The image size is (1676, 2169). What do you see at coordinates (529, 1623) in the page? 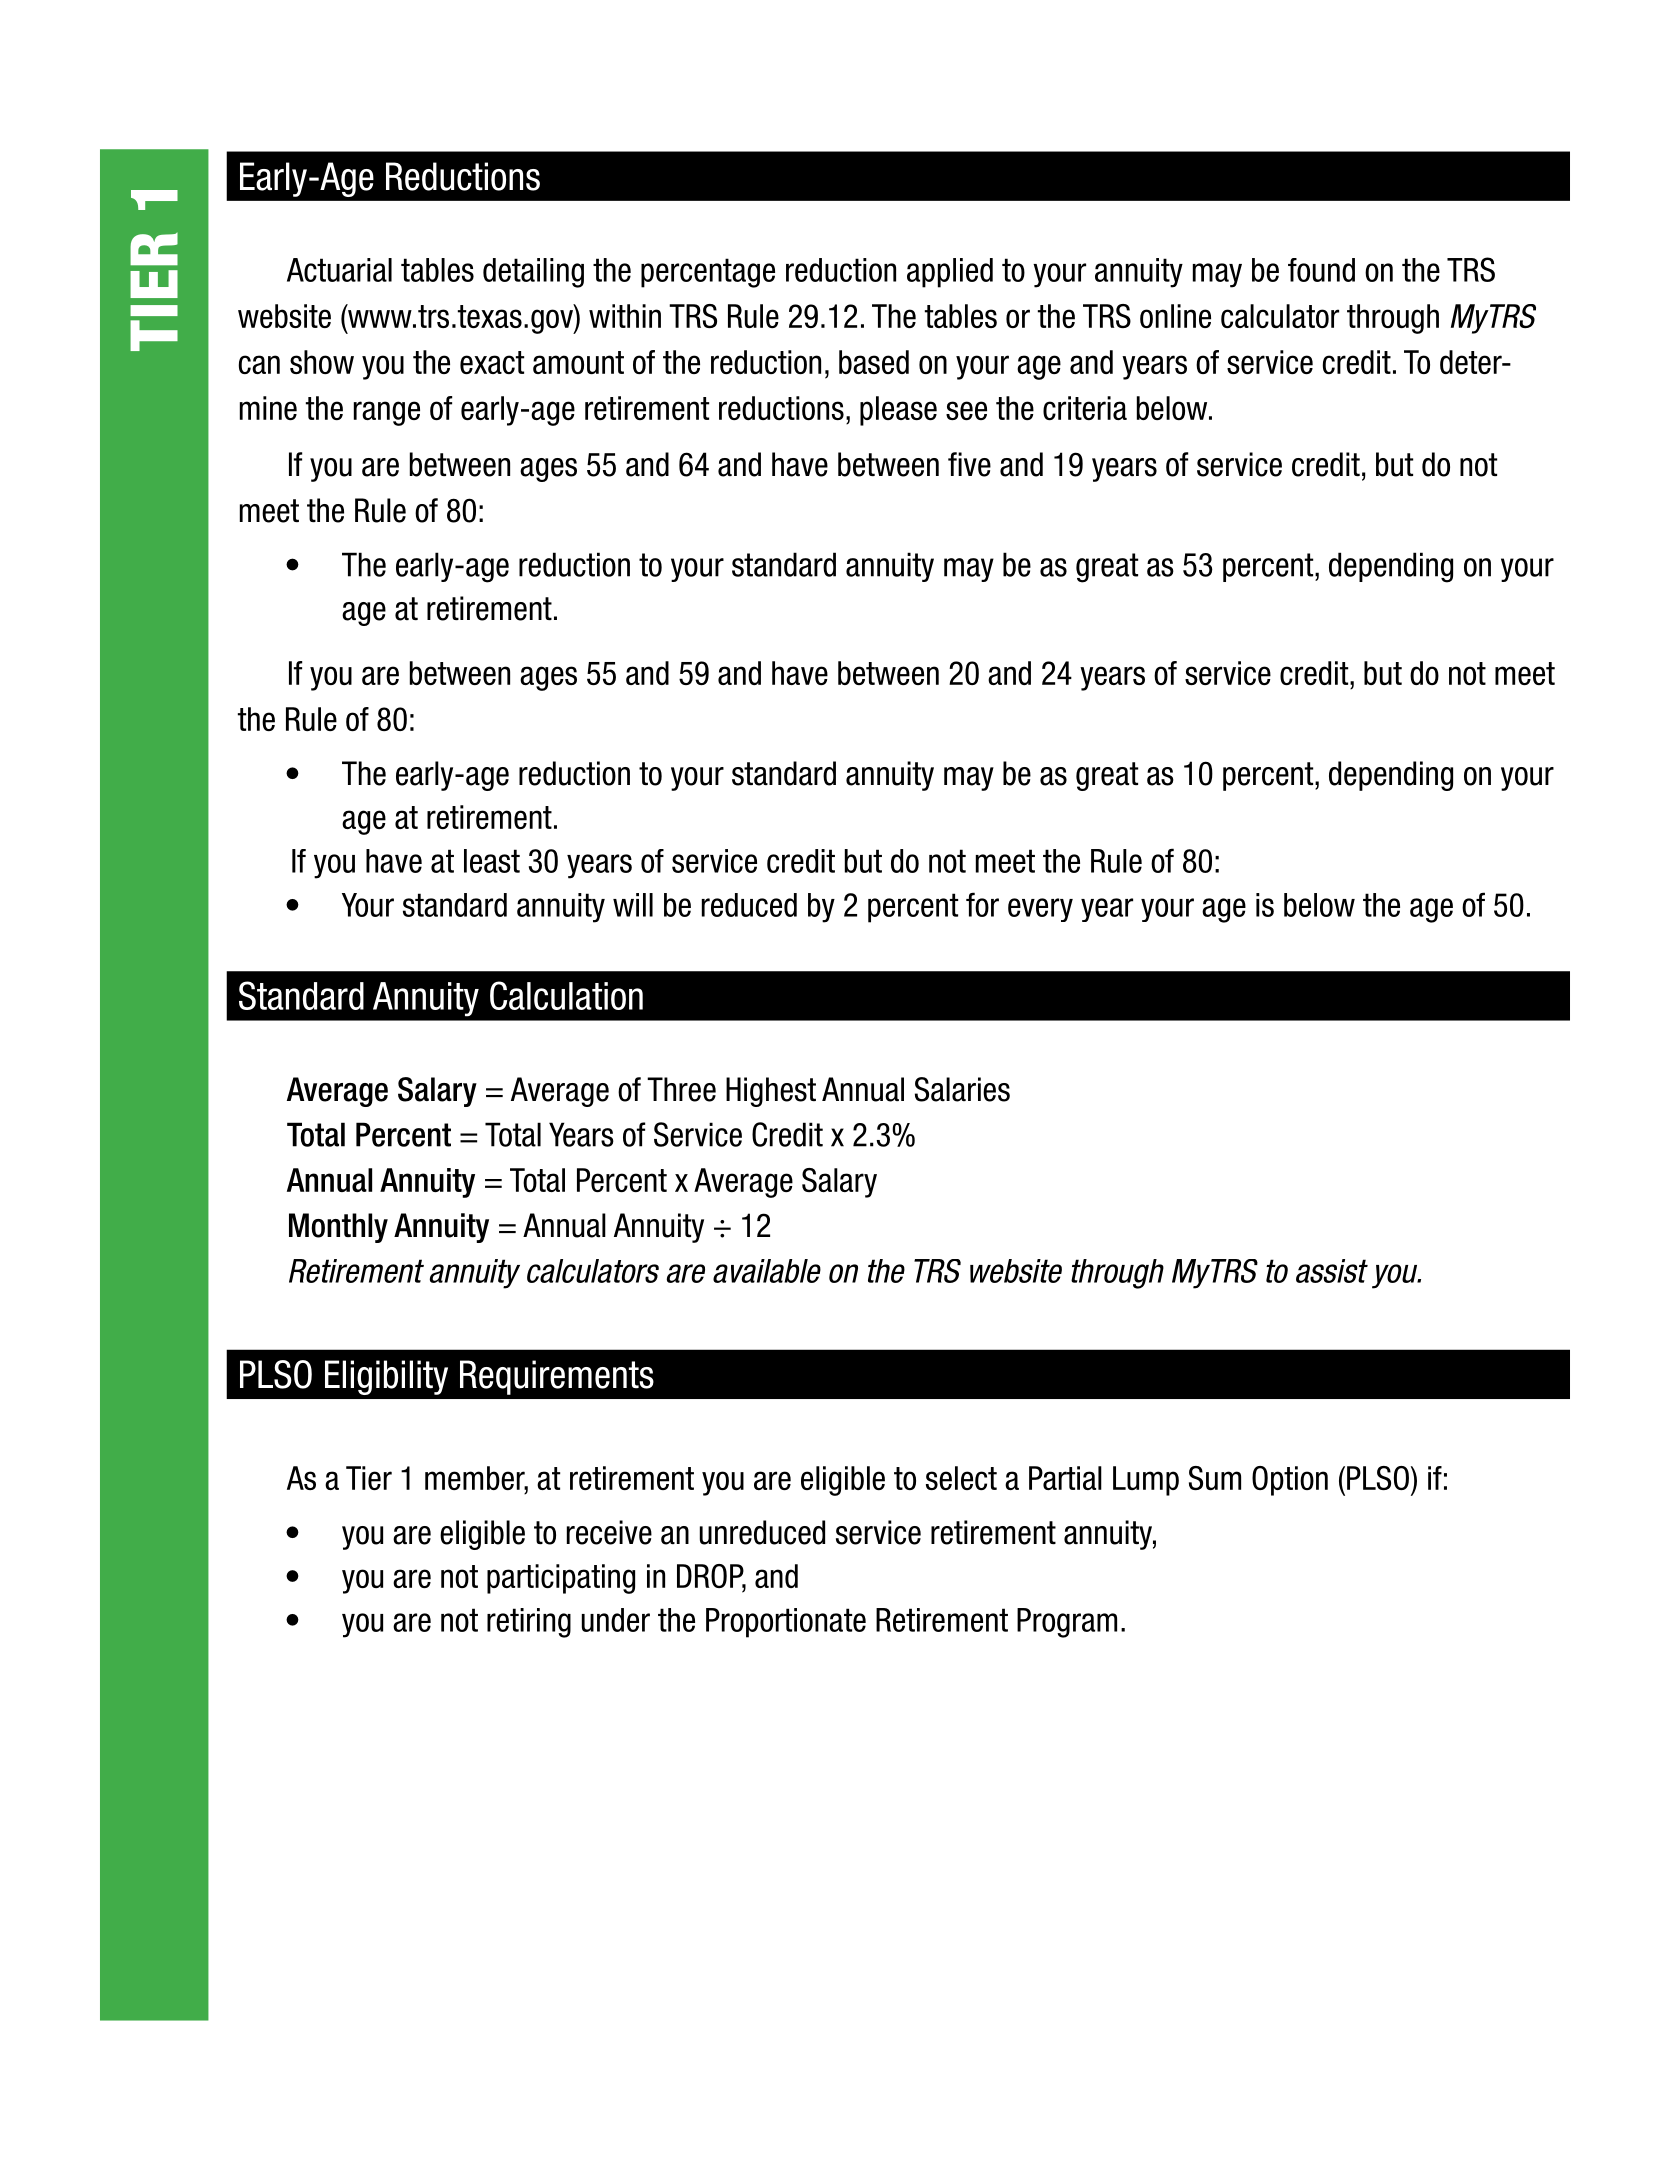
I see `retiring` at bounding box center [529, 1623].
